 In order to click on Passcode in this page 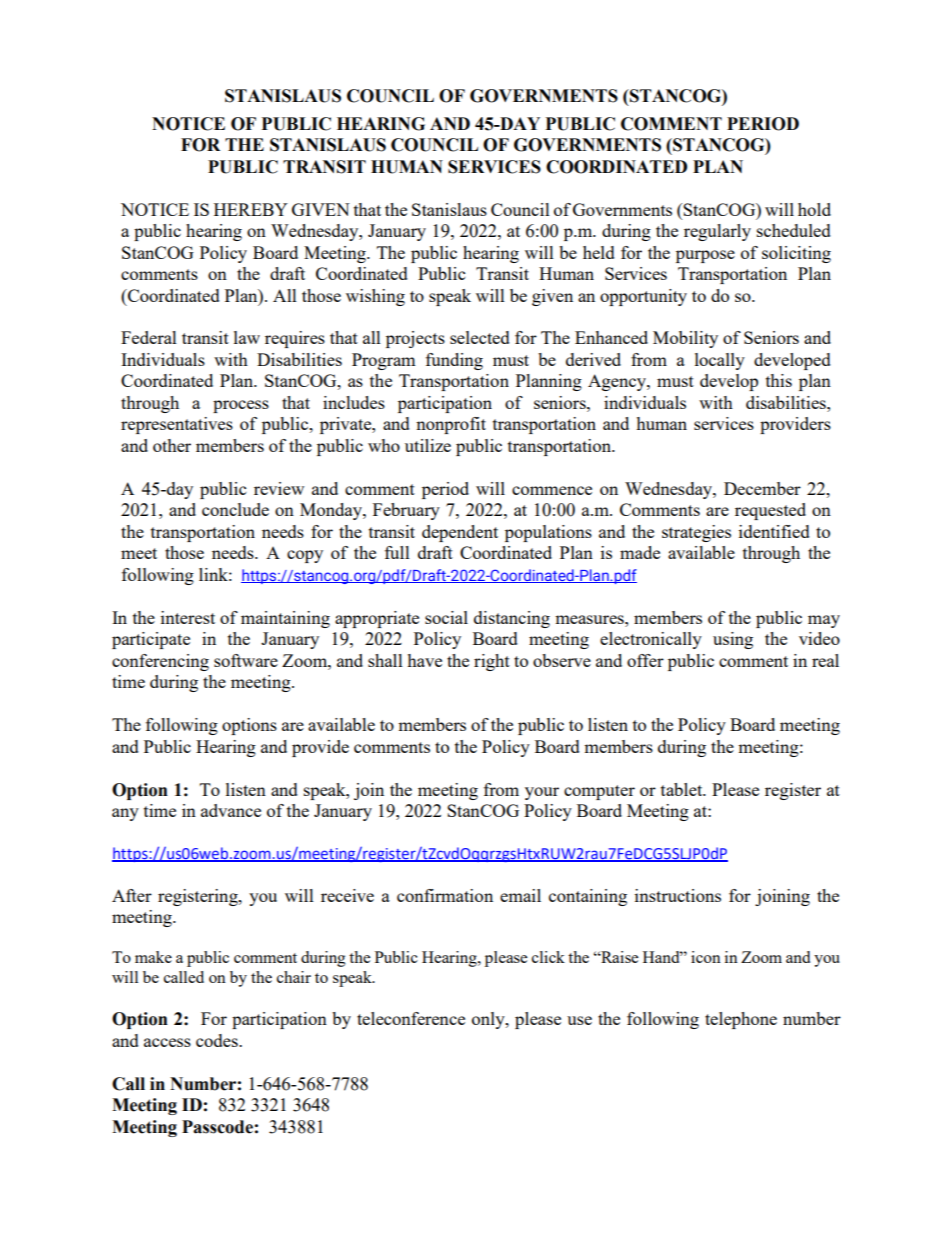, I will do `click(217, 1127)`.
